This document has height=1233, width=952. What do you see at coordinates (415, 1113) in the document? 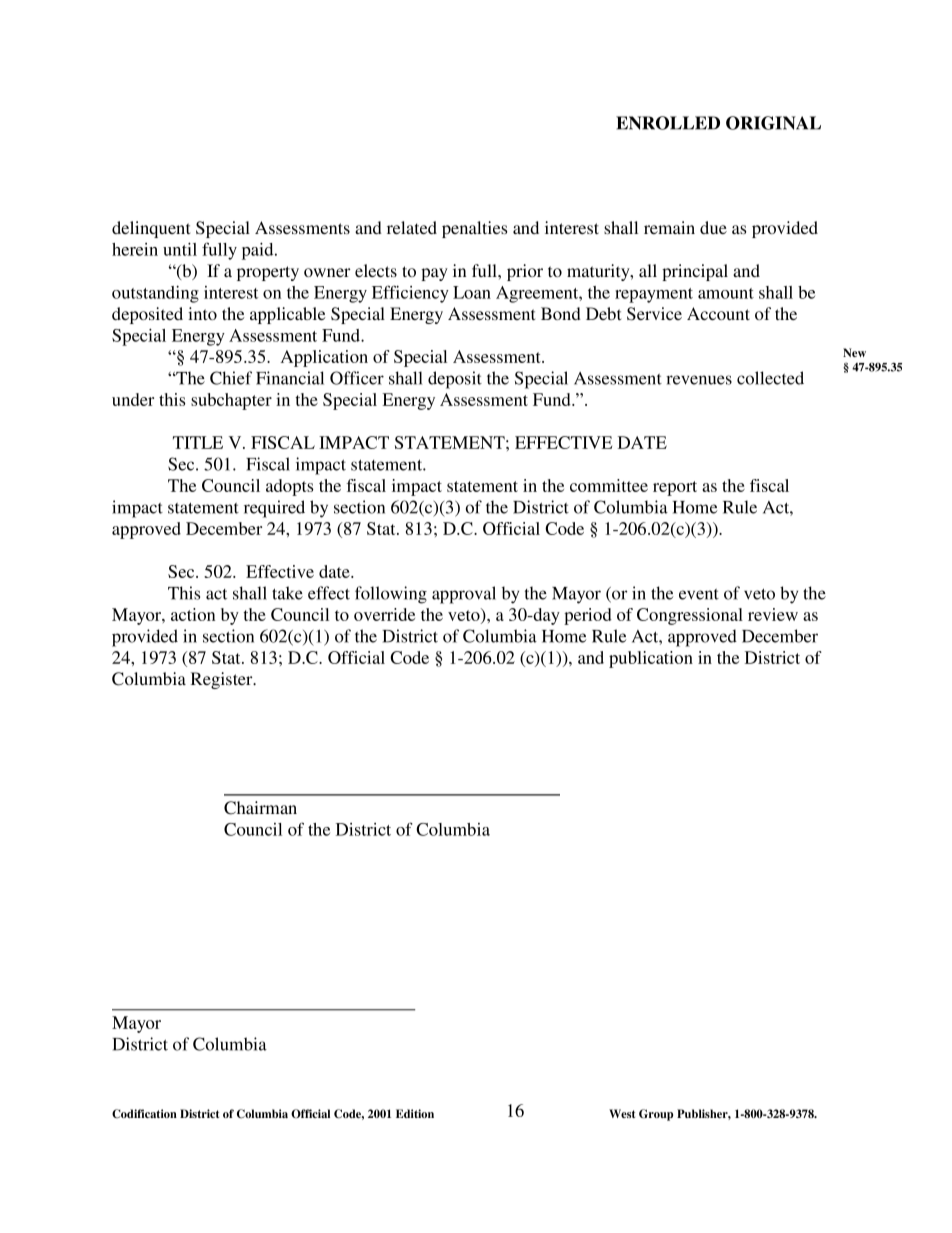
I see `Edition` at bounding box center [415, 1113].
